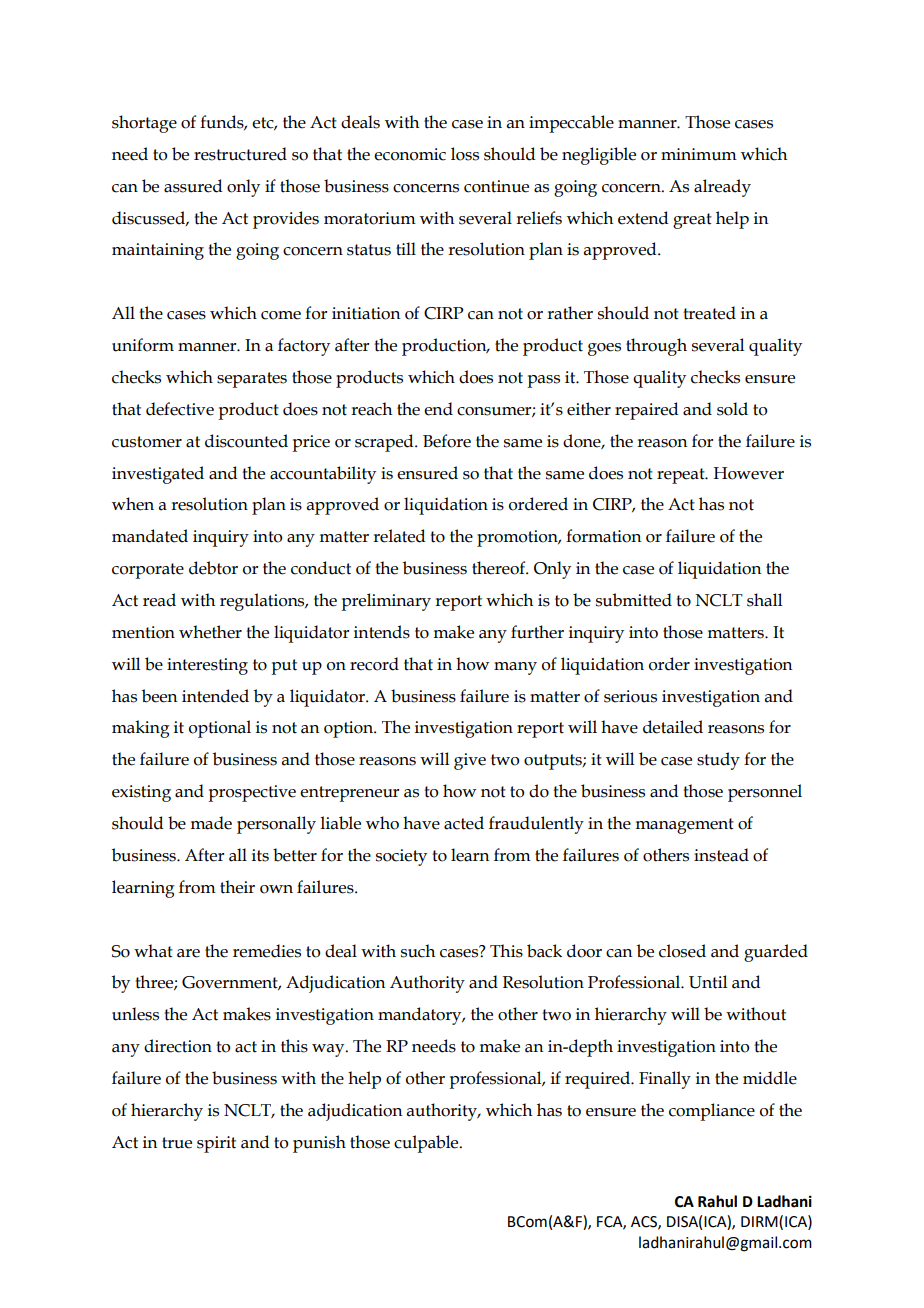  What do you see at coordinates (240, 154) in the page?
I see `restructured` at bounding box center [240, 154].
